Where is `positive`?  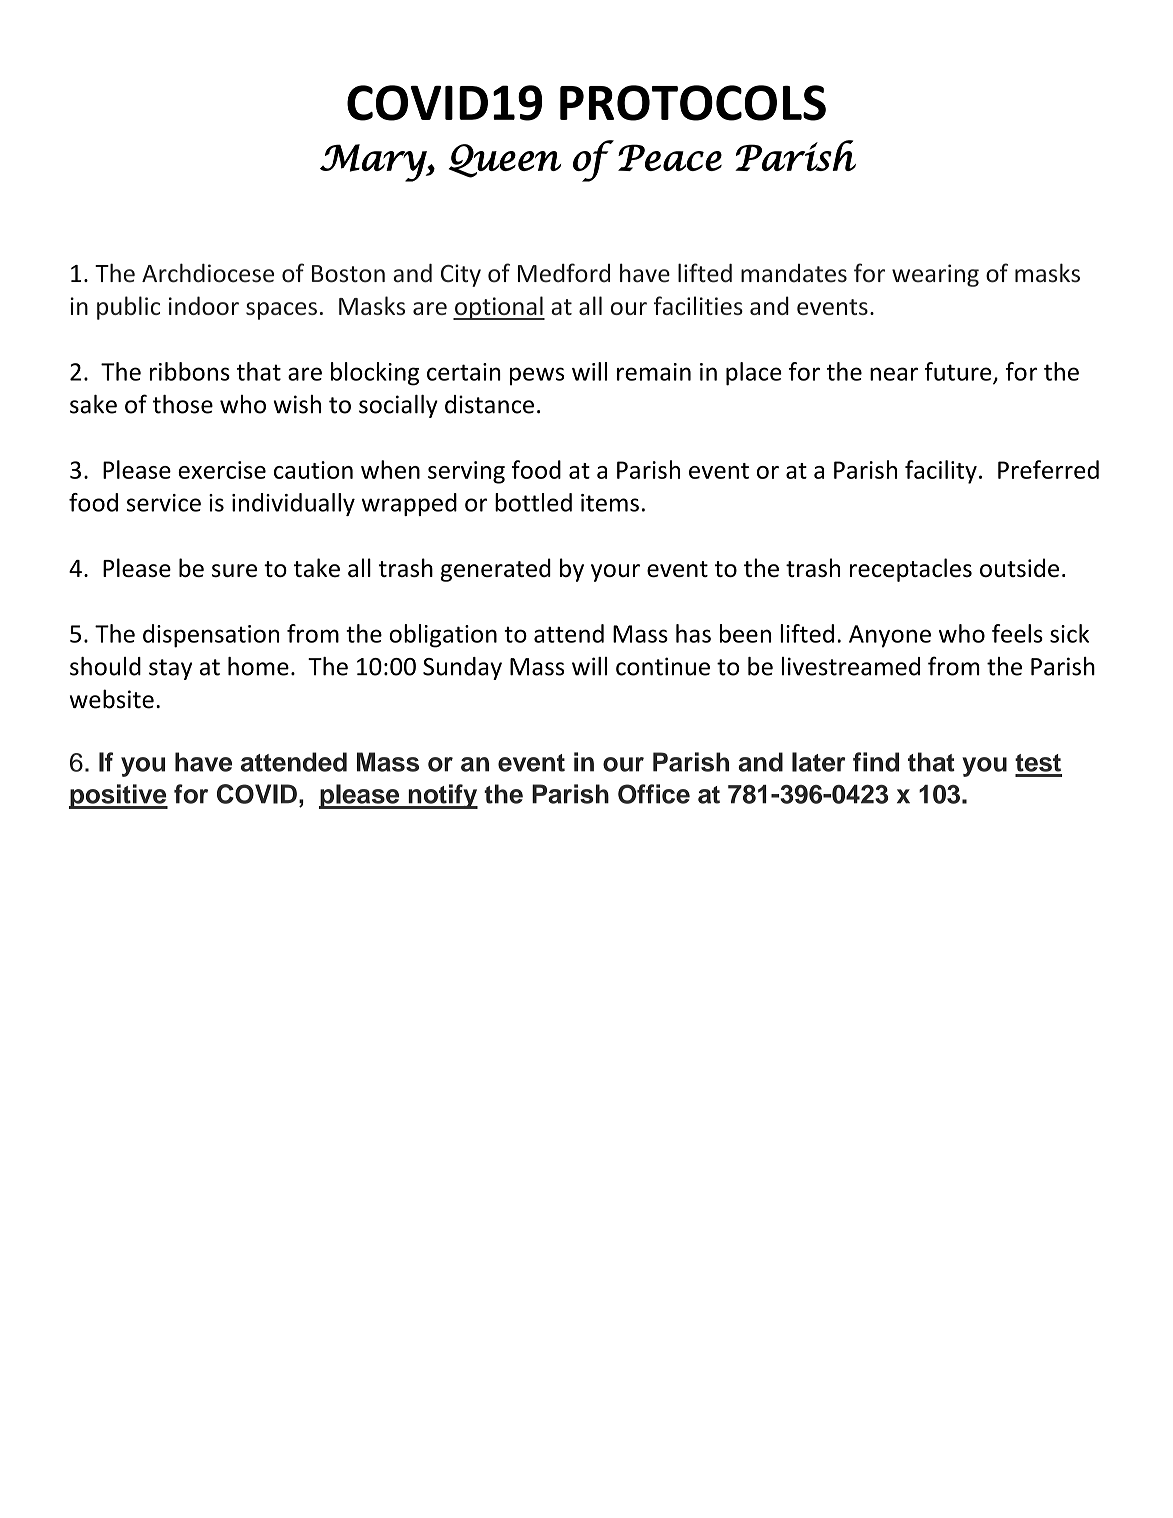
positive is located at coordinates (118, 796).
